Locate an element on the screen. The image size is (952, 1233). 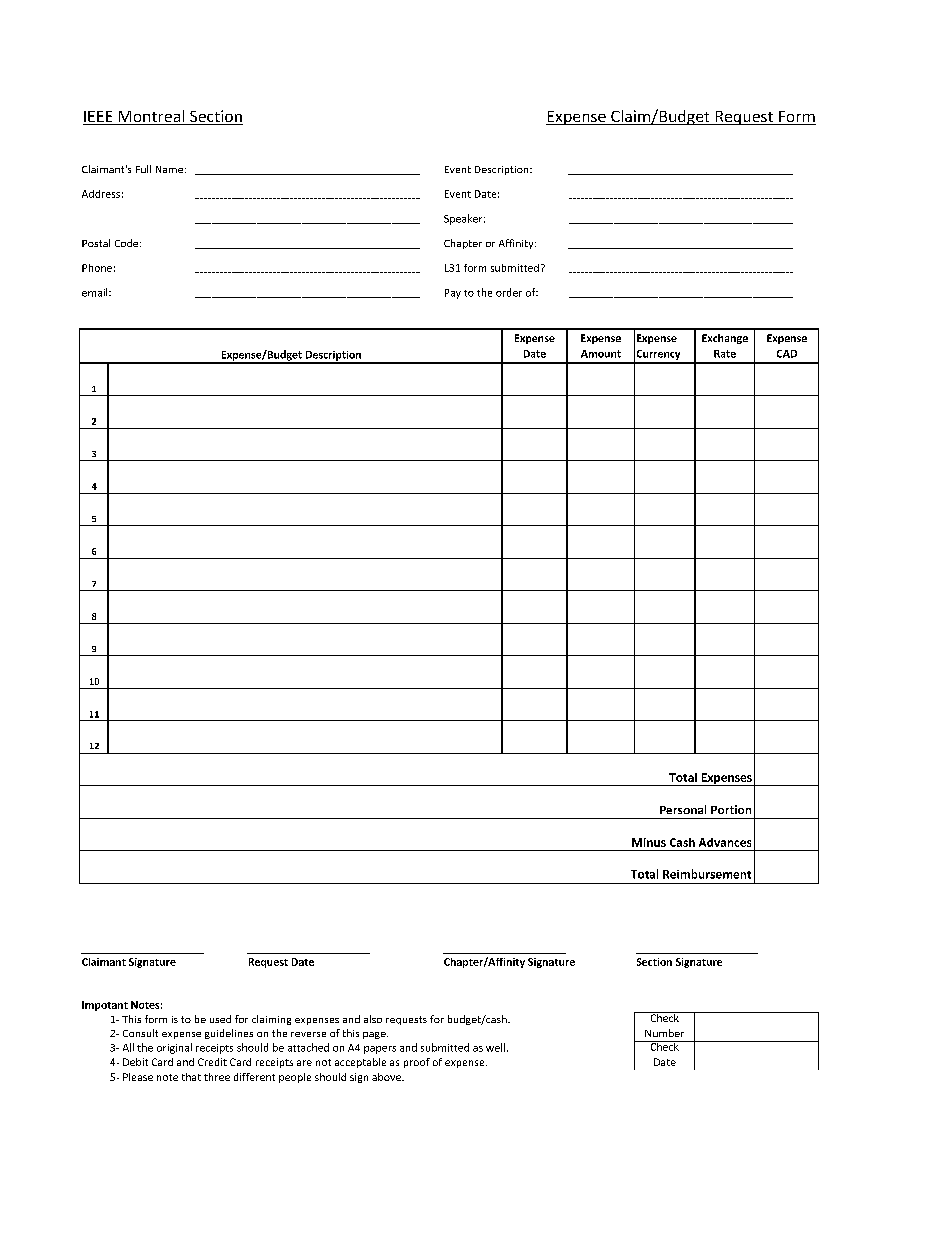
Personal is located at coordinates (683, 809).
